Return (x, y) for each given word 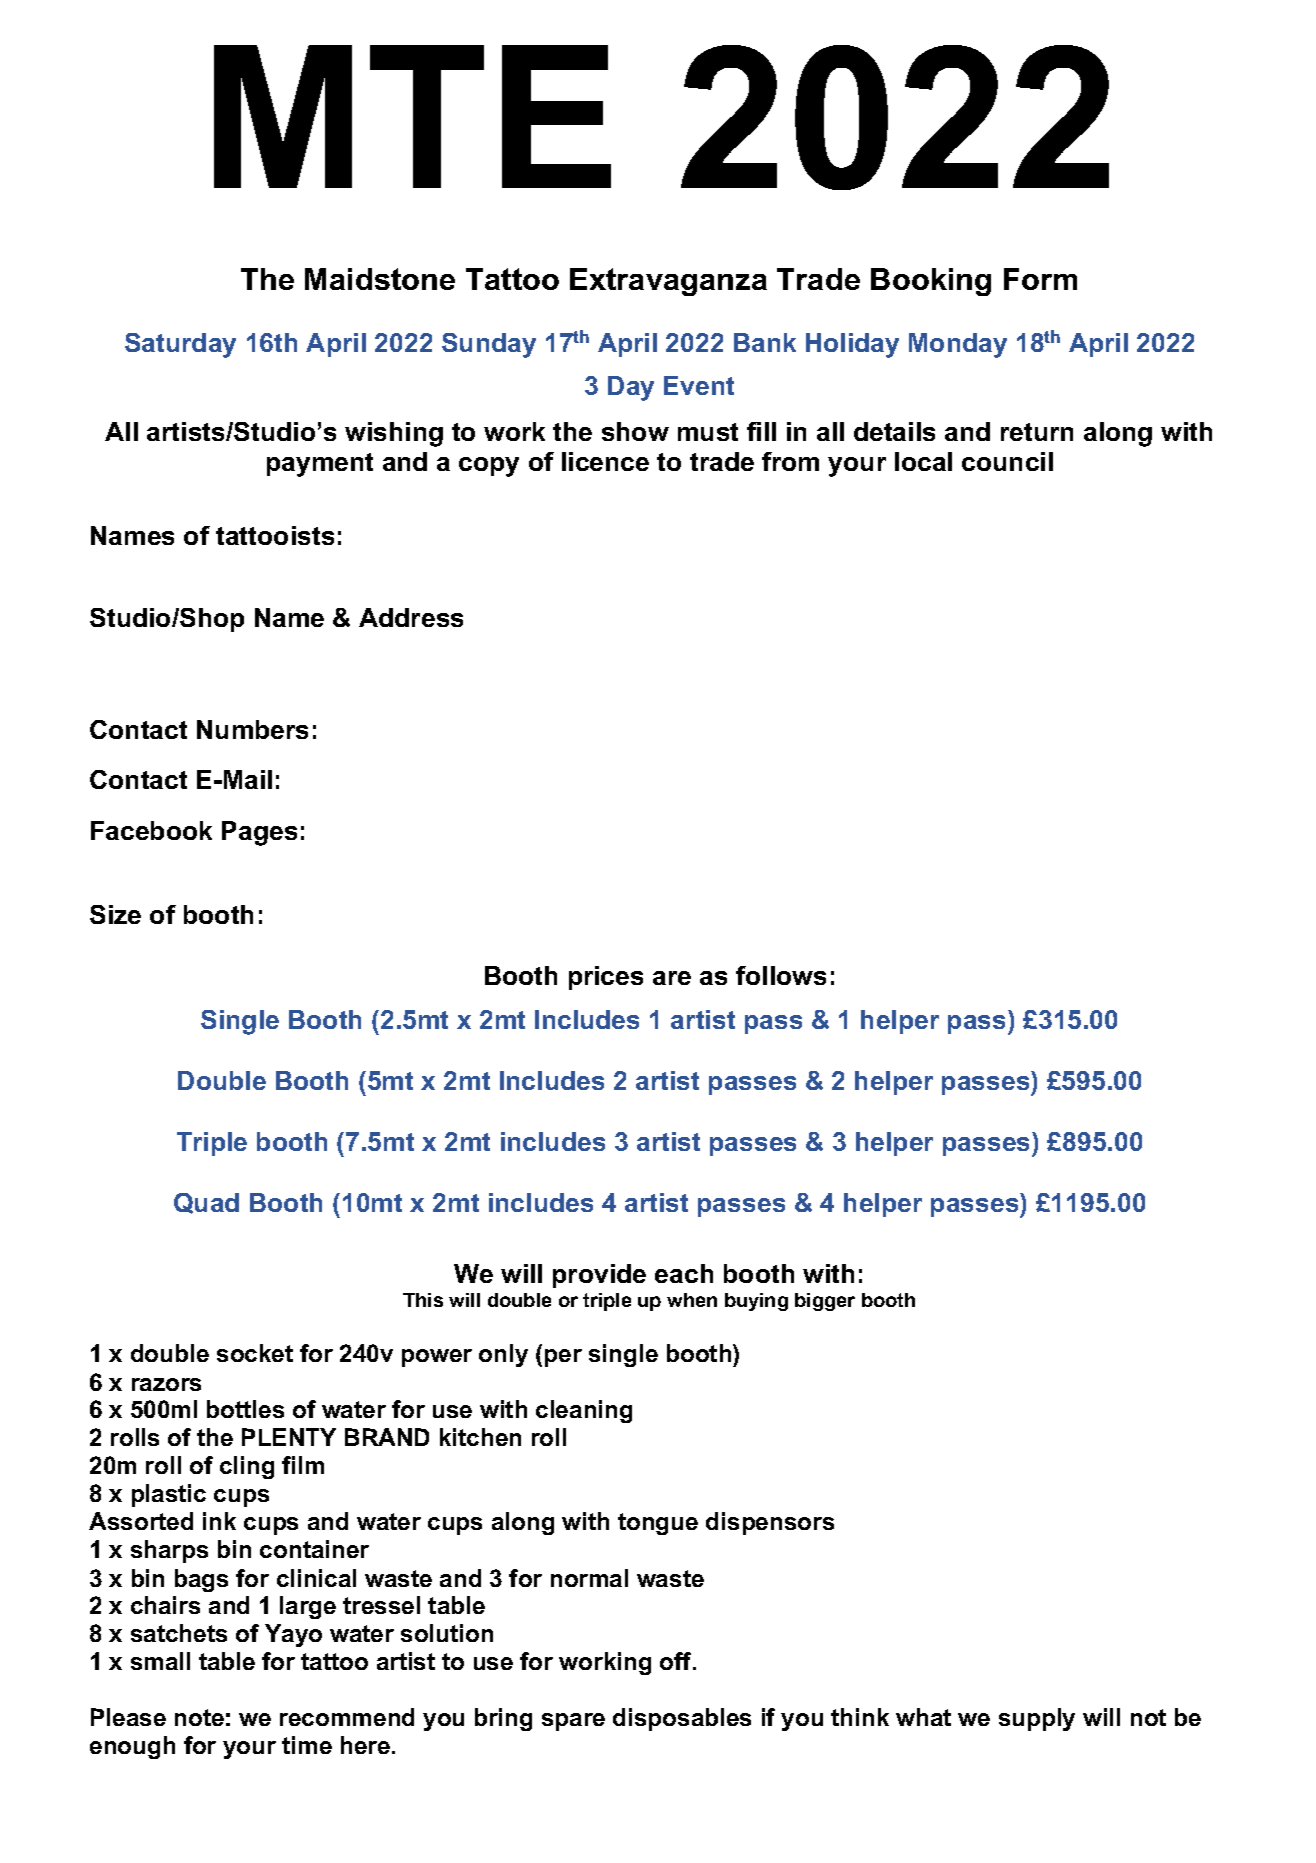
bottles (245, 1409)
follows (781, 975)
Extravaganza (668, 282)
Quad (206, 1203)
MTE (412, 116)
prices (606, 978)
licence (605, 461)
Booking (931, 282)
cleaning (584, 1411)
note (199, 1717)
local (923, 461)
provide (599, 1276)
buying (756, 1302)
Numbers (252, 729)
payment (320, 465)
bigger (825, 1302)
